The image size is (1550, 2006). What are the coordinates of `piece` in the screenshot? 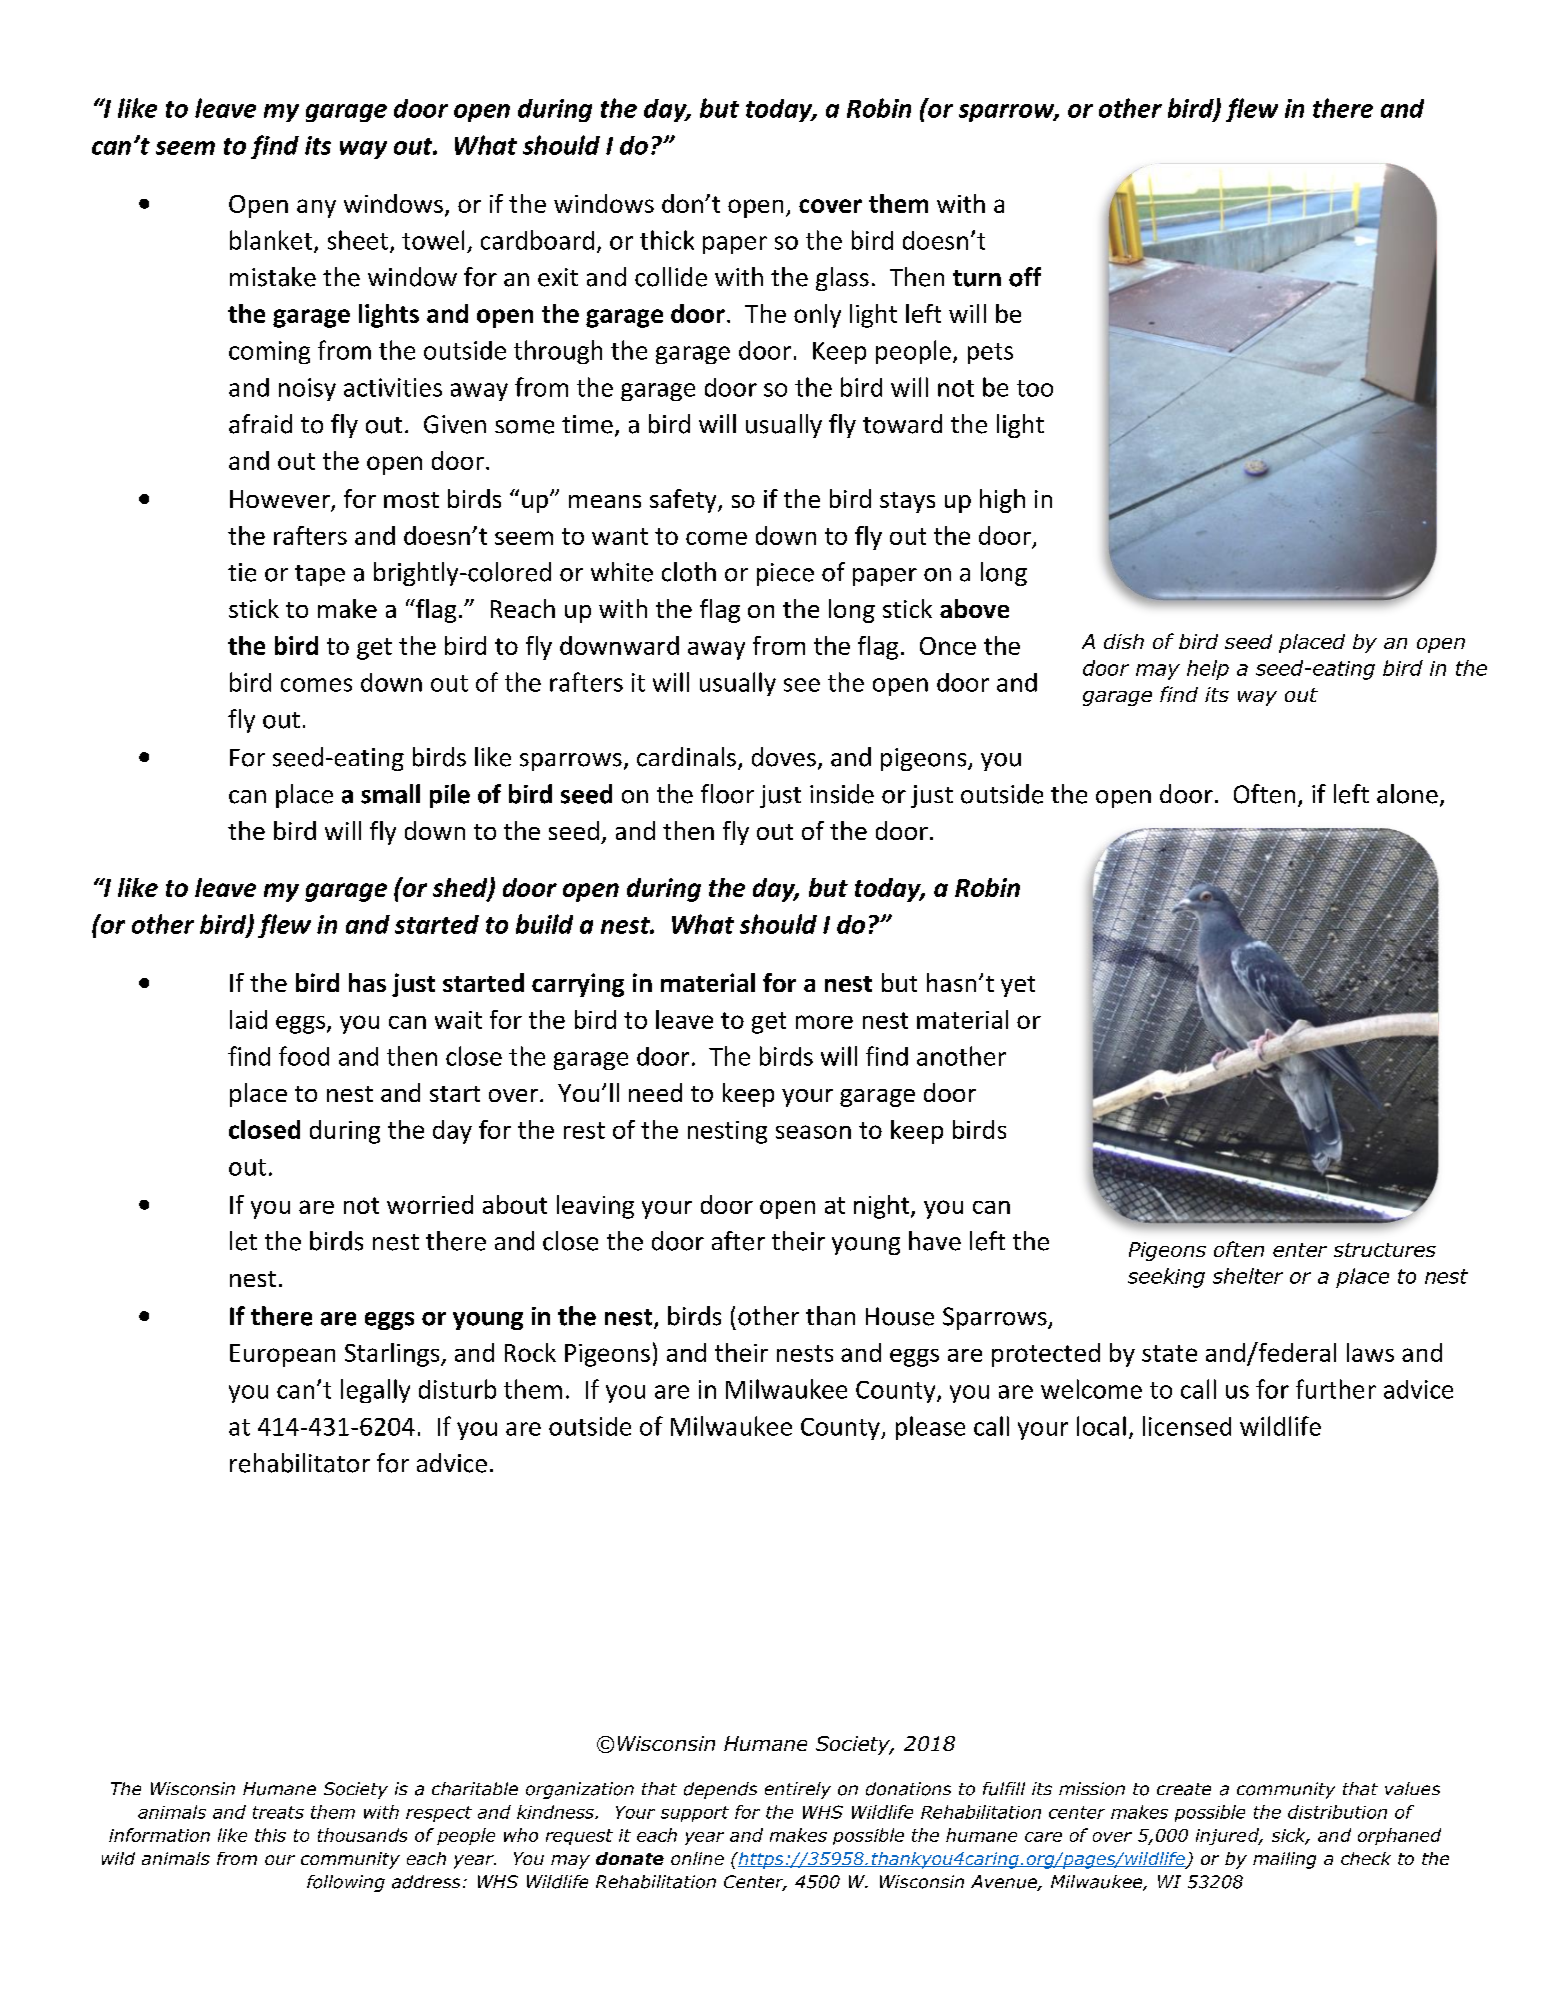 It's located at (785, 574).
